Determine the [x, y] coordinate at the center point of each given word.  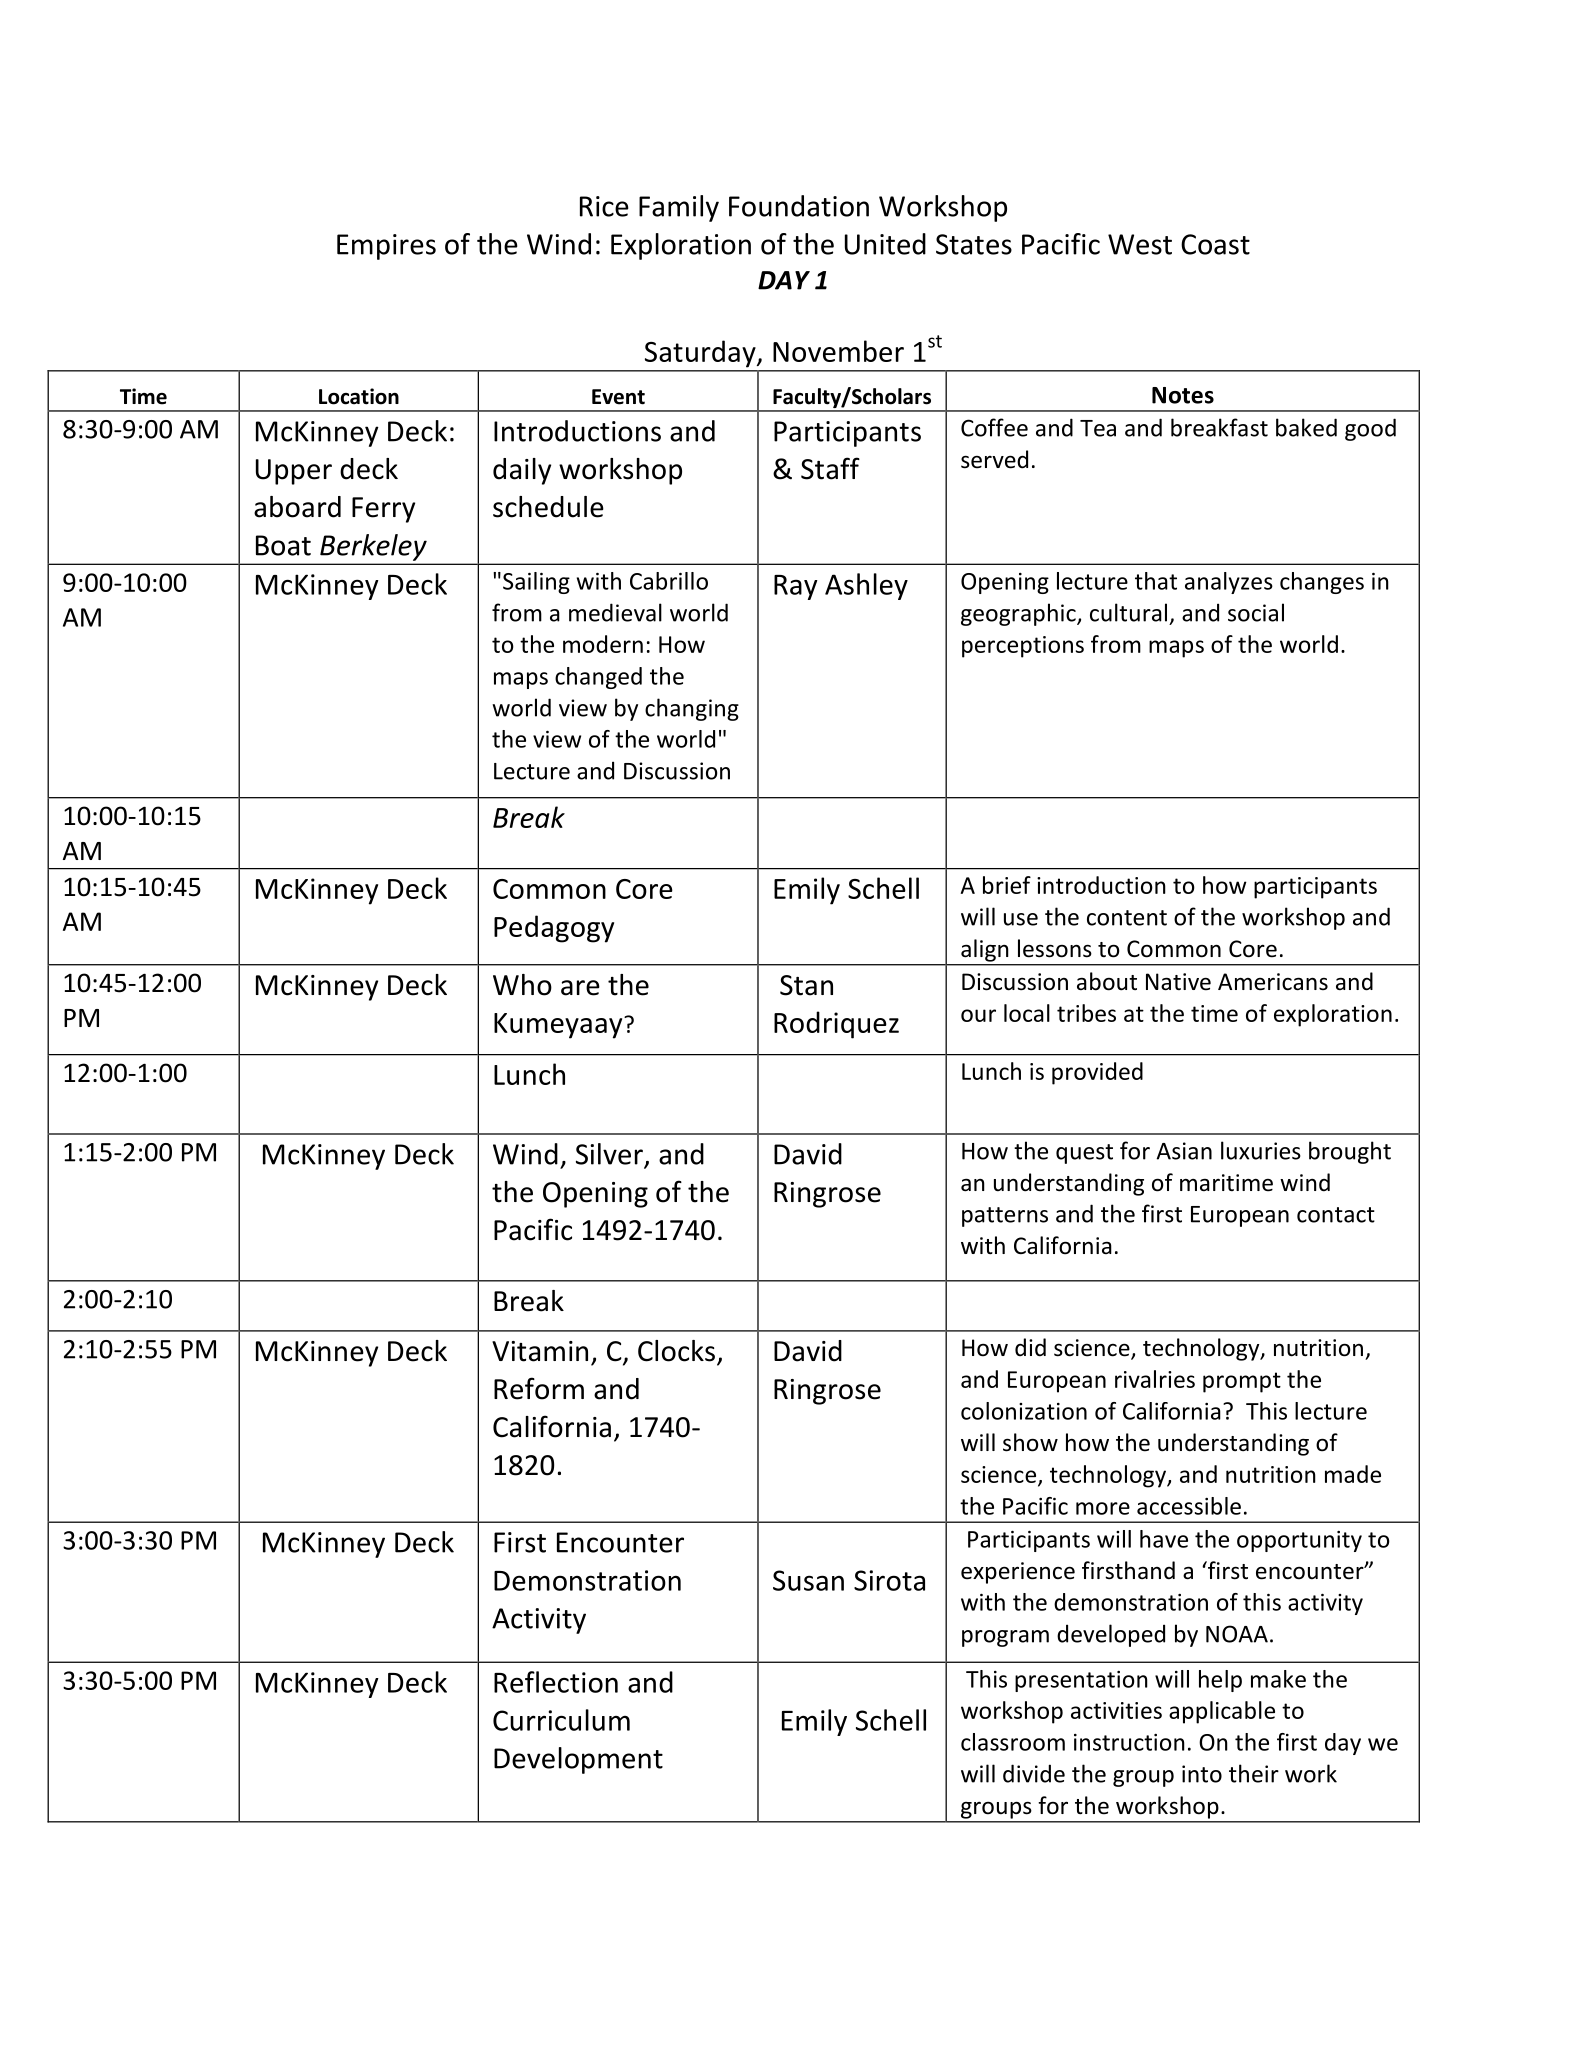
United [885, 244]
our [978, 1015]
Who [522, 985]
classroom [1013, 1742]
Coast [1215, 244]
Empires [386, 247]
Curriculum [561, 1720]
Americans [1273, 982]
